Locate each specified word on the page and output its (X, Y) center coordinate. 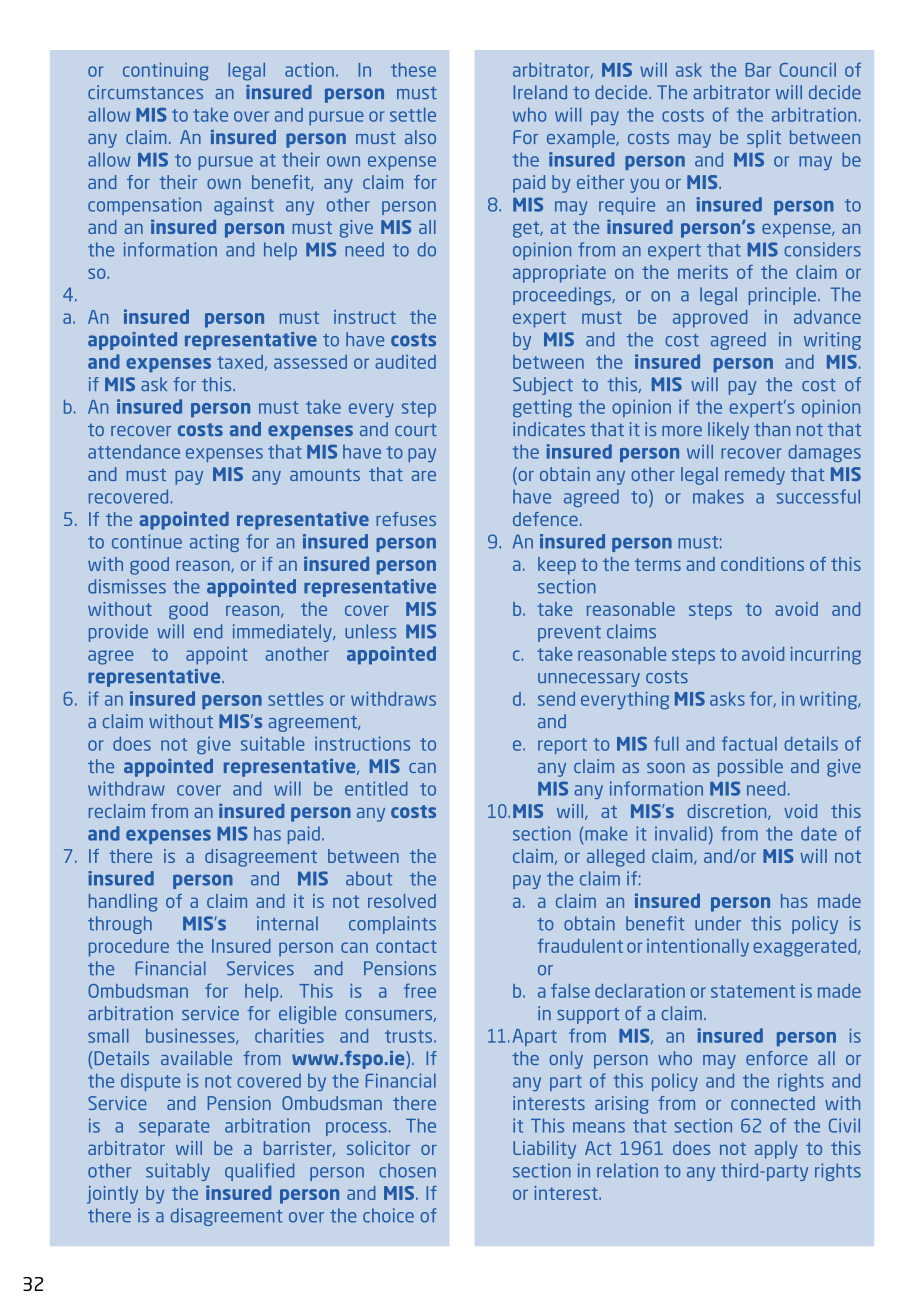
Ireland (540, 92)
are (424, 476)
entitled (376, 788)
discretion (728, 812)
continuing (165, 71)
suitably (178, 1172)
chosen (407, 1170)
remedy (755, 476)
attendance (134, 451)
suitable (273, 743)
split (764, 139)
